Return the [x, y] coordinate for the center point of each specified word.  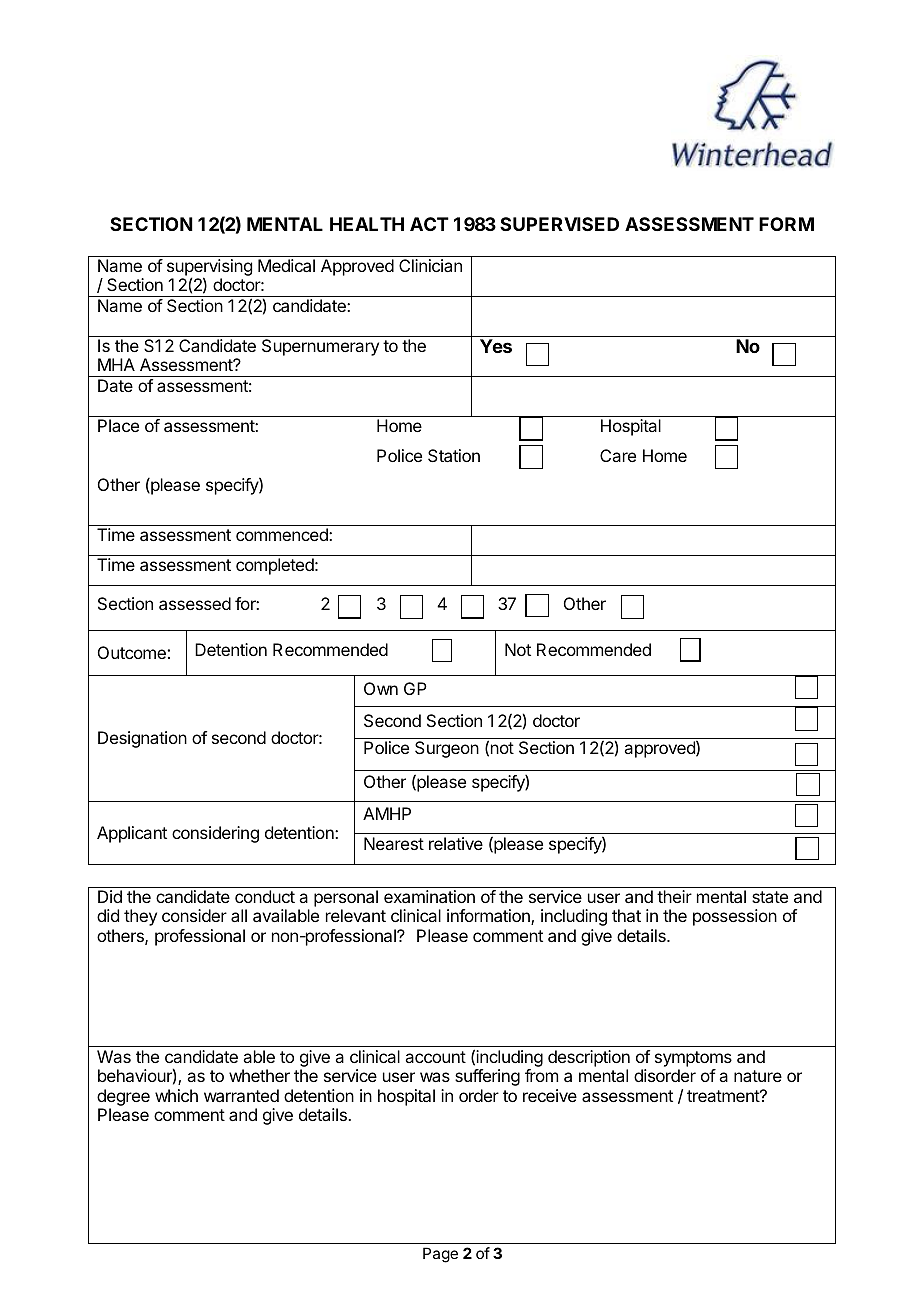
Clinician [430, 265]
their [674, 896]
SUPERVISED [559, 224]
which [176, 1095]
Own [381, 688]
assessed [195, 603]
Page [440, 1255]
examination [429, 896]
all [239, 915]
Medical [286, 265]
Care [618, 455]
